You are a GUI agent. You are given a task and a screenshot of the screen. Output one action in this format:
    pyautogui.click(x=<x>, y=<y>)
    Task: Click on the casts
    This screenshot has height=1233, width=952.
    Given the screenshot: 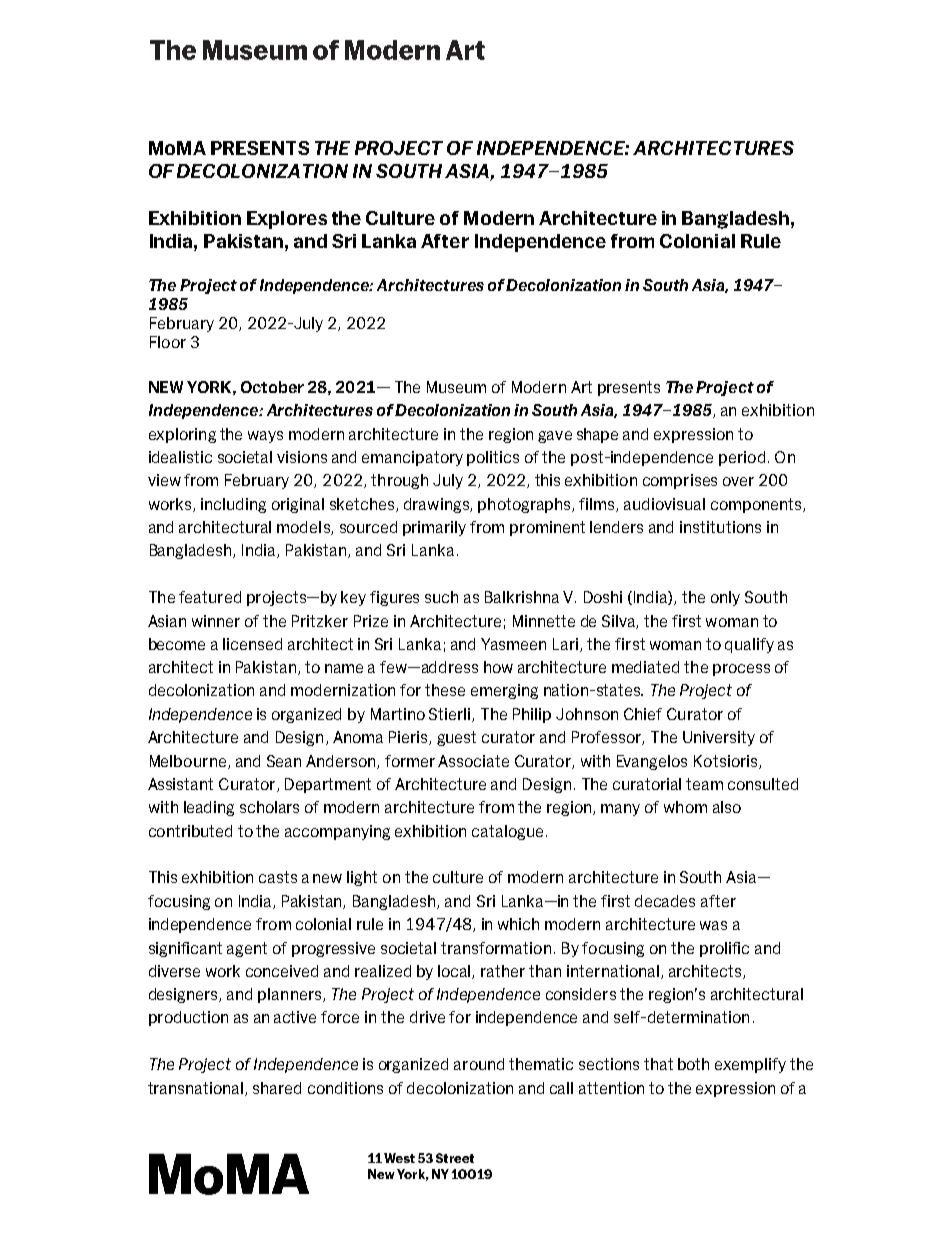 What is the action you would take?
    pyautogui.click(x=278, y=877)
